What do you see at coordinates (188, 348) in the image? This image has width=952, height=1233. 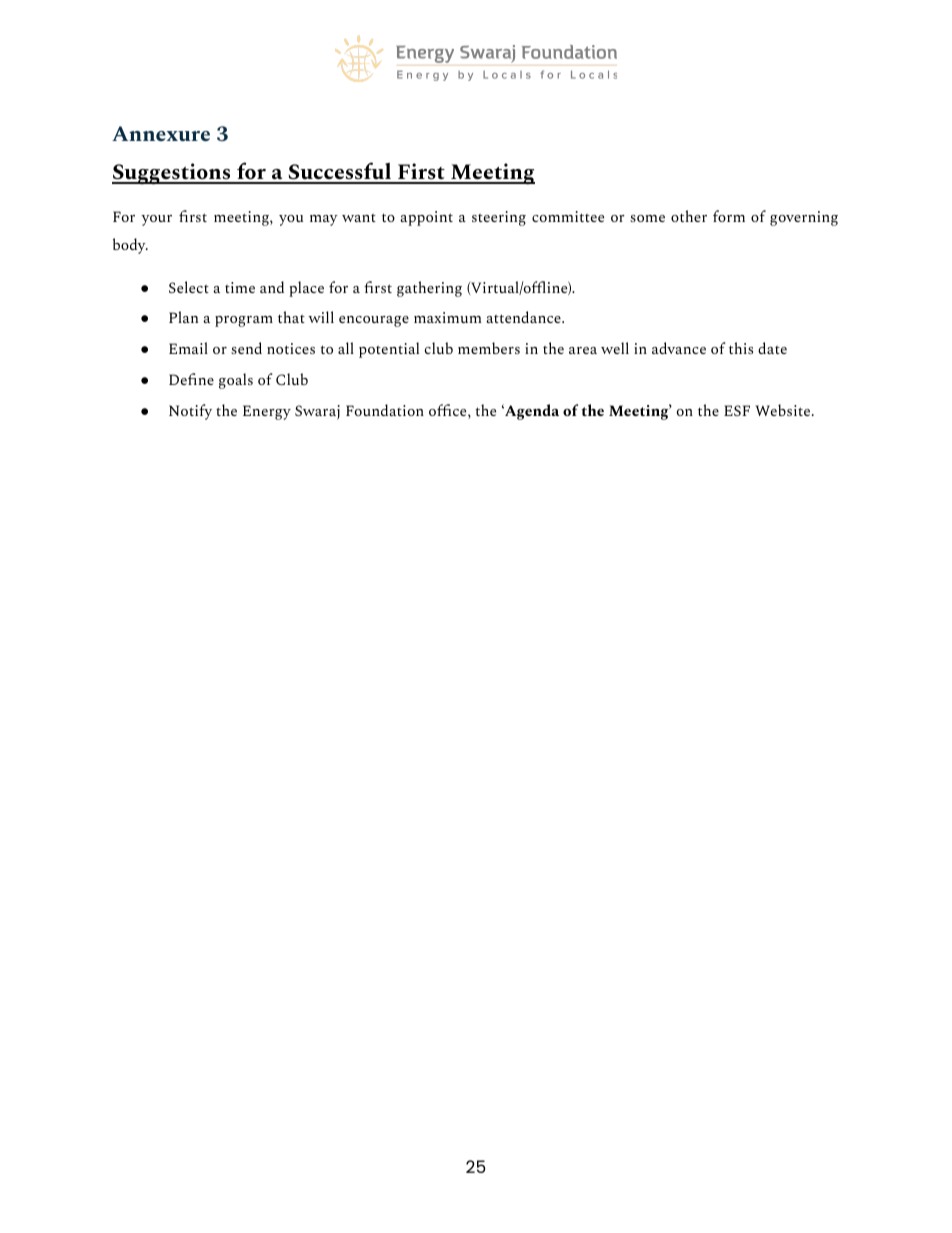 I see `Email` at bounding box center [188, 348].
